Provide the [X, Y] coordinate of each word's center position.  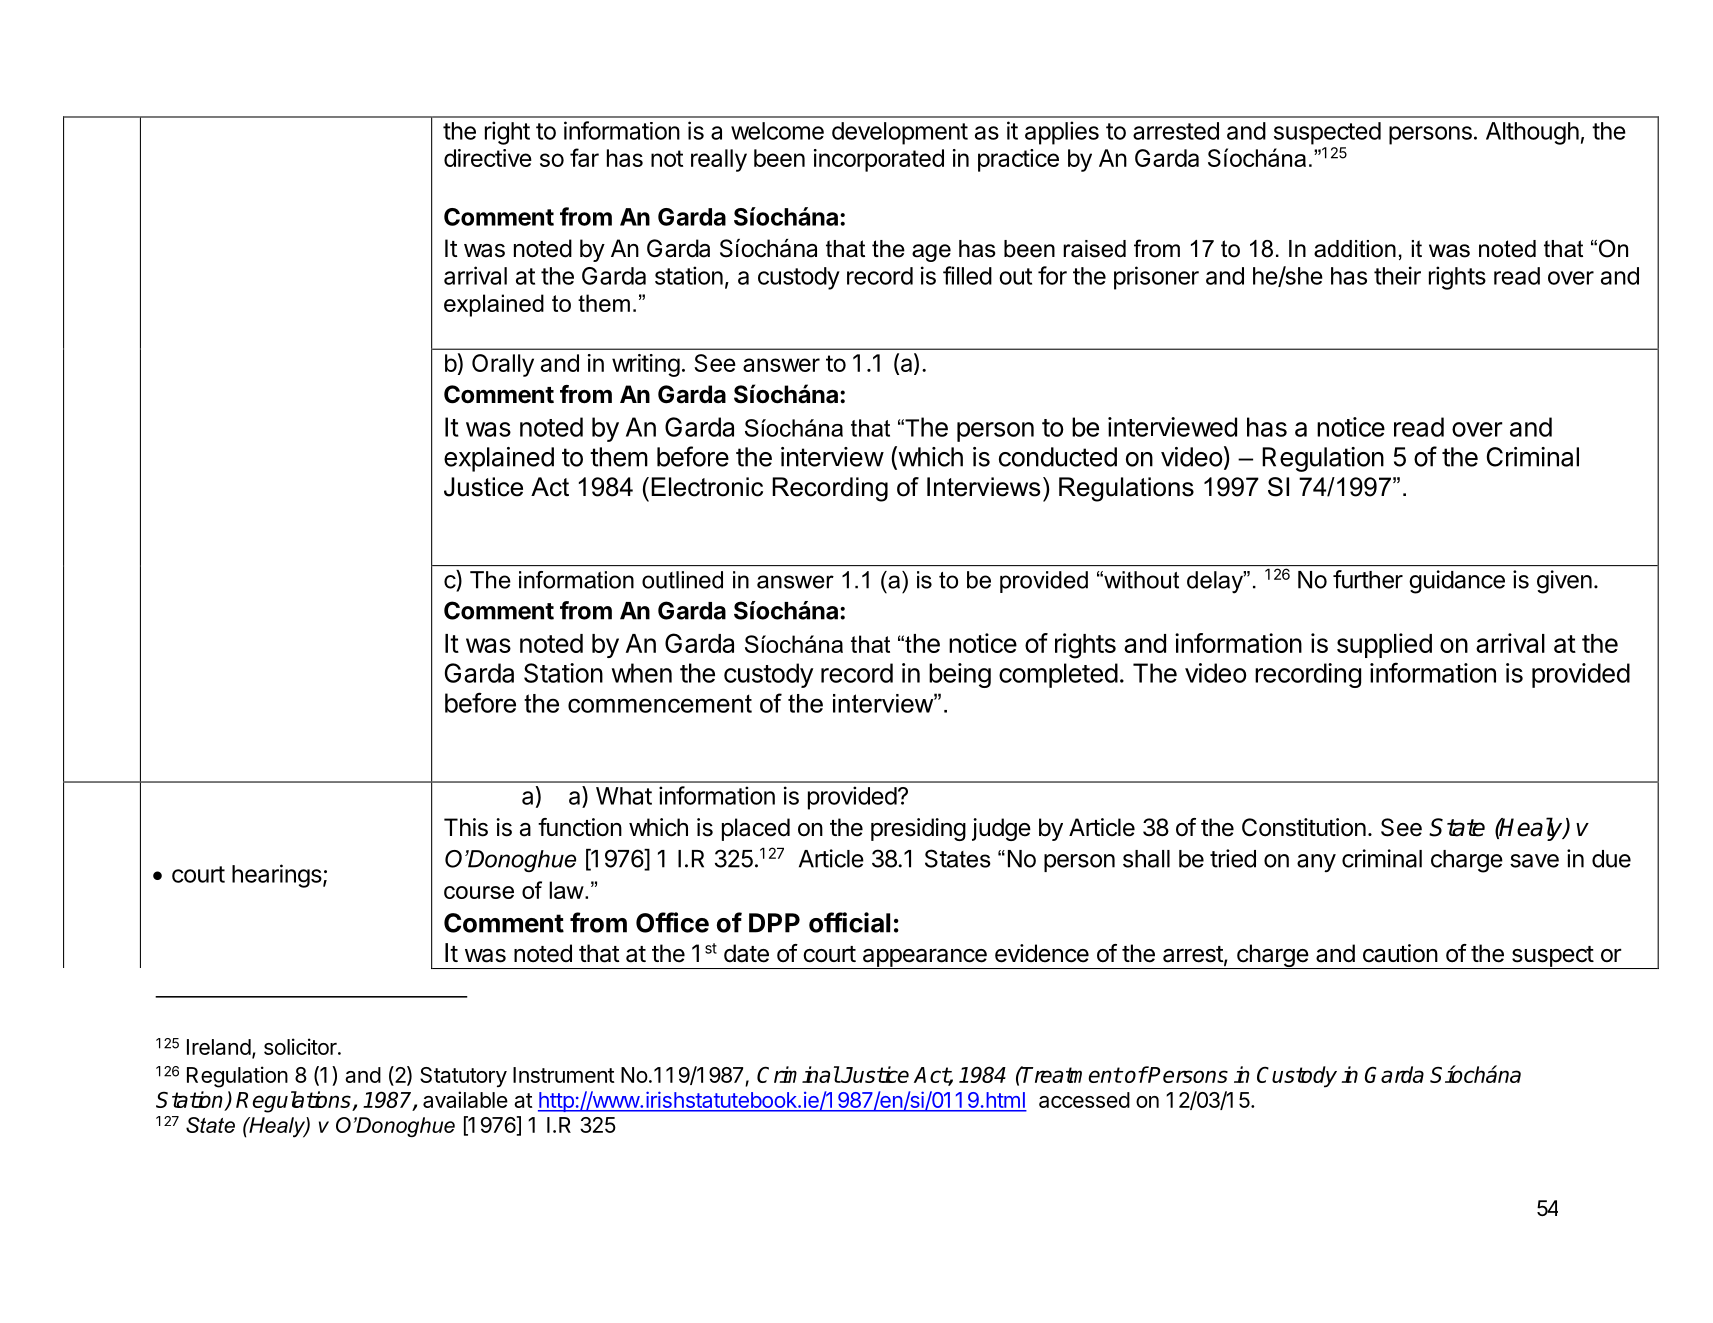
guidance [1457, 582]
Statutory [463, 1077]
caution [1400, 953]
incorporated [879, 160]
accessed [1084, 1100]
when [642, 673]
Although [1532, 133]
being [960, 675]
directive [488, 158]
